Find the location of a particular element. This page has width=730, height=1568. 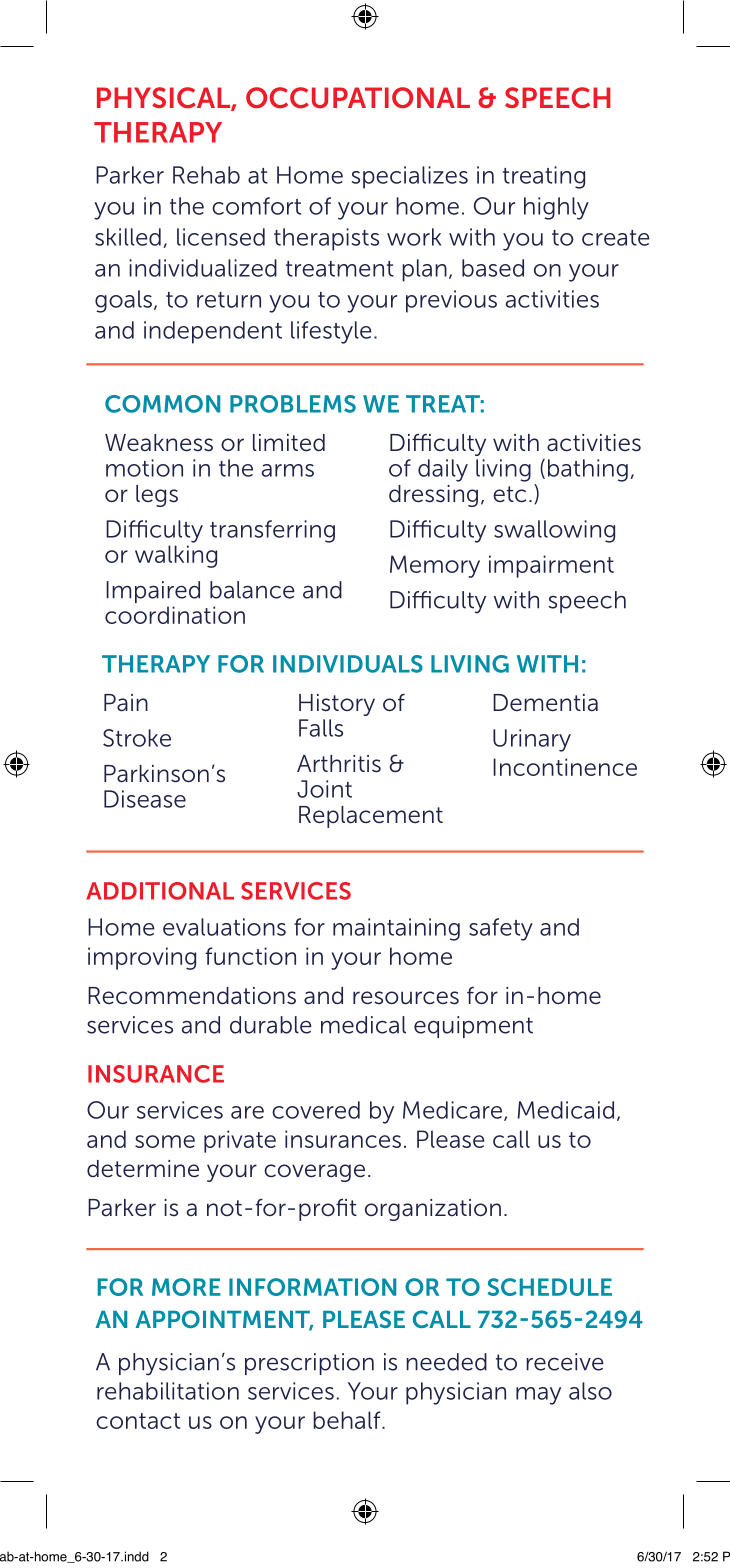

contact is located at coordinates (138, 1421).
